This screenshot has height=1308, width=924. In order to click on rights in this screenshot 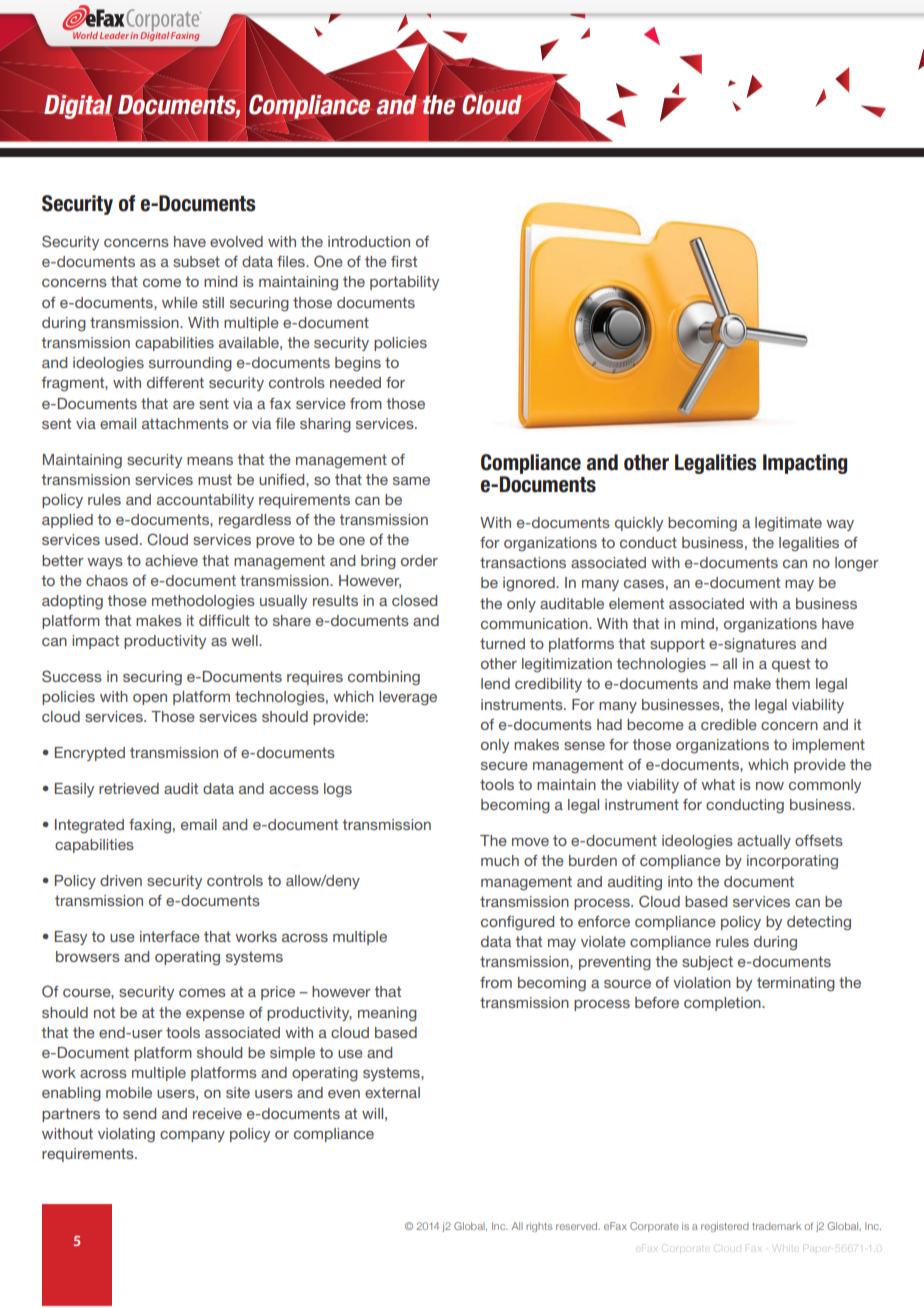, I will do `click(539, 1227)`.
